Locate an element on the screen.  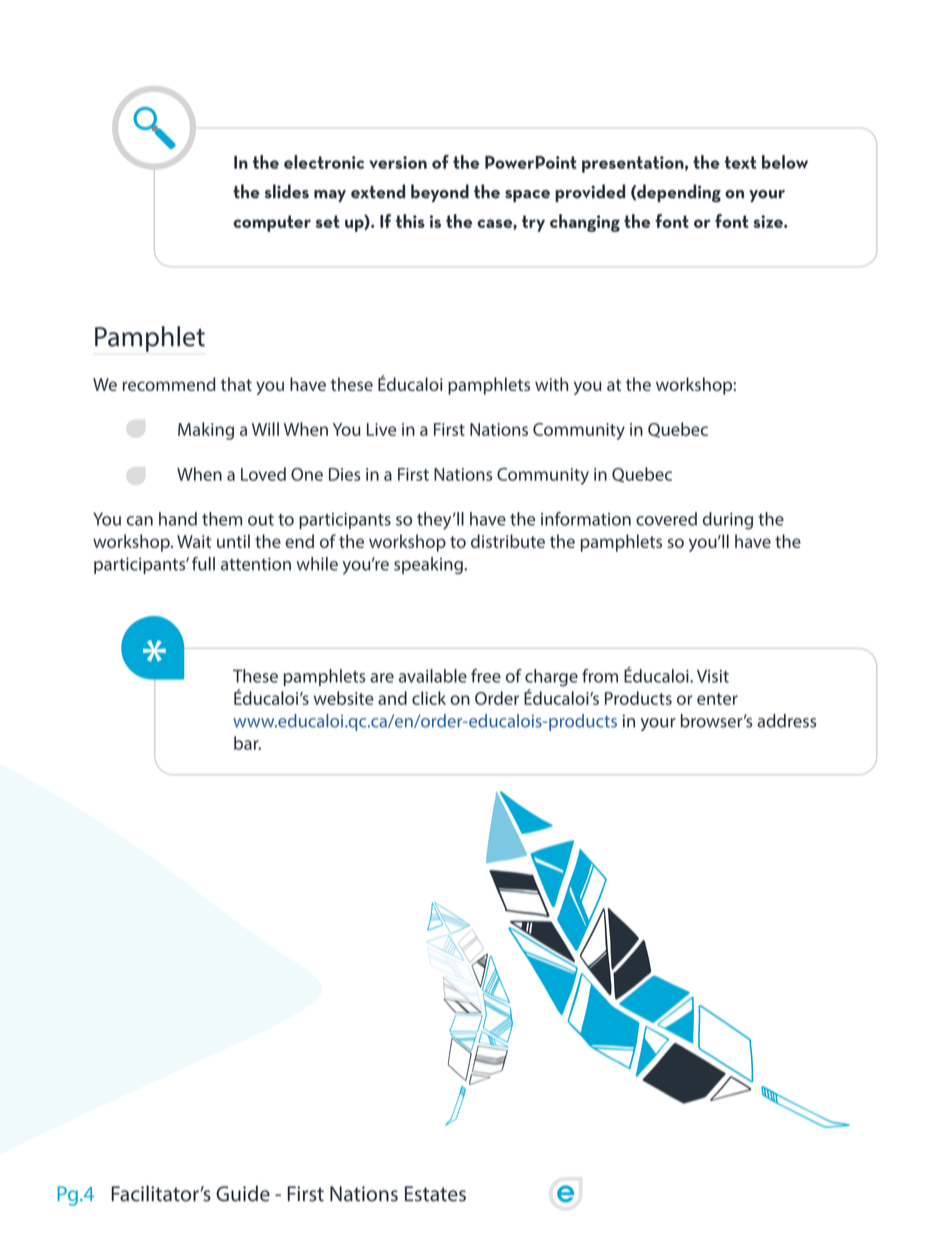
website is located at coordinates (344, 698).
